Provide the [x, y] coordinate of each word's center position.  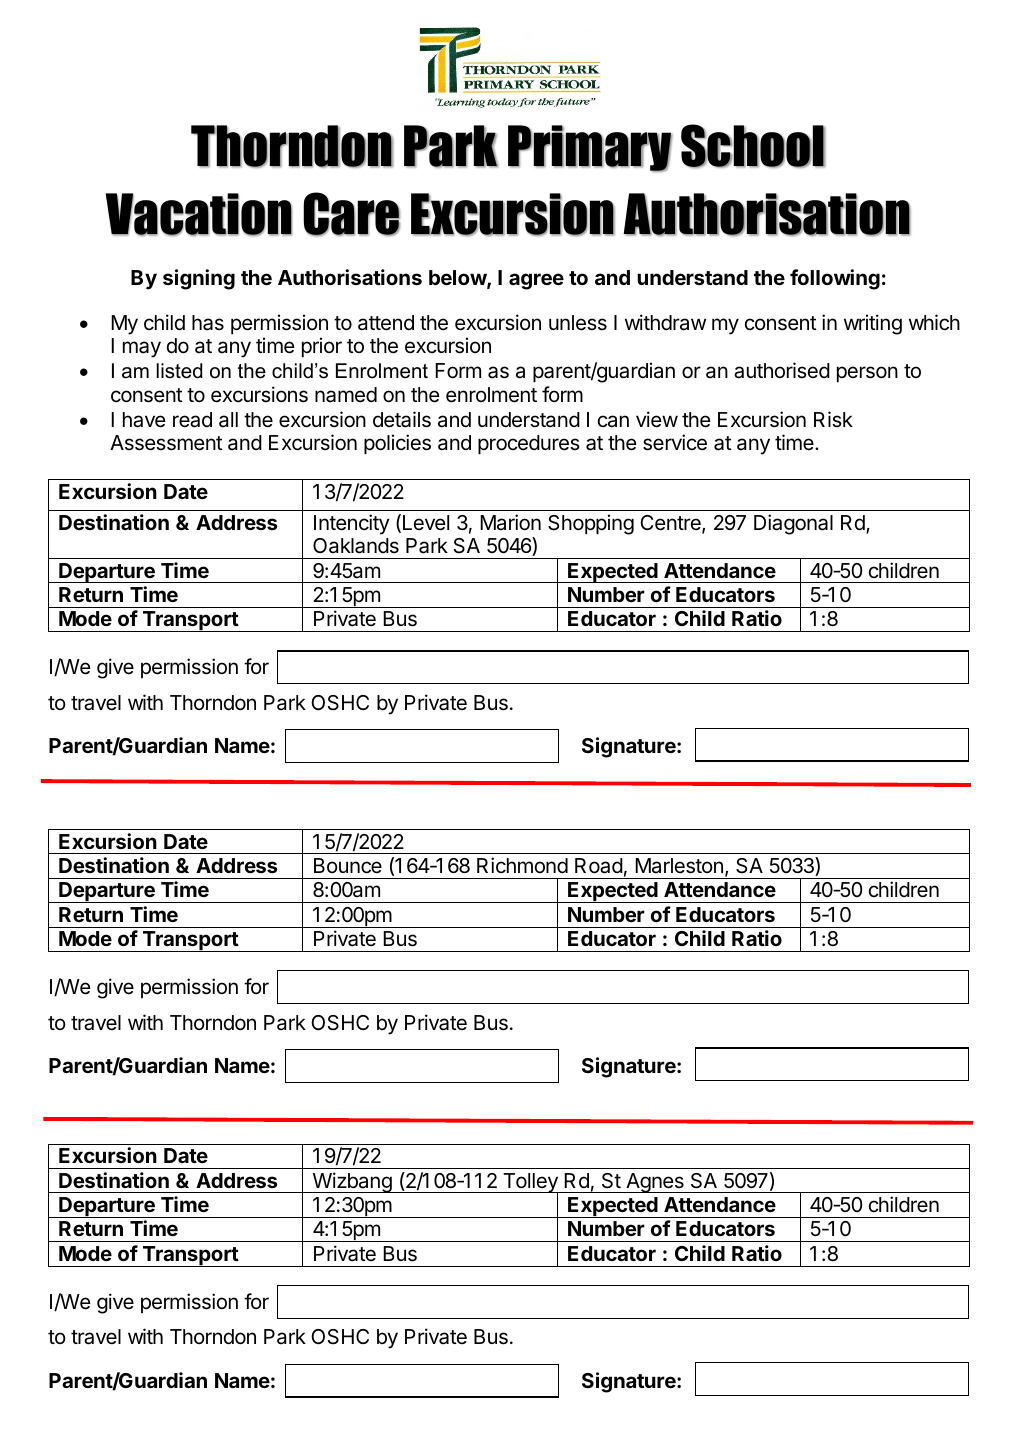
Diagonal [793, 524]
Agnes [655, 1183]
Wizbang [352, 1182]
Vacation [199, 214]
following [835, 279]
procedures [529, 444]
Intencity [352, 524]
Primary [590, 148]
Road [599, 866]
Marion [510, 522]
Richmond [522, 865]
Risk [833, 419]
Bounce [348, 866]
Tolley [530, 1184]
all [228, 420]
